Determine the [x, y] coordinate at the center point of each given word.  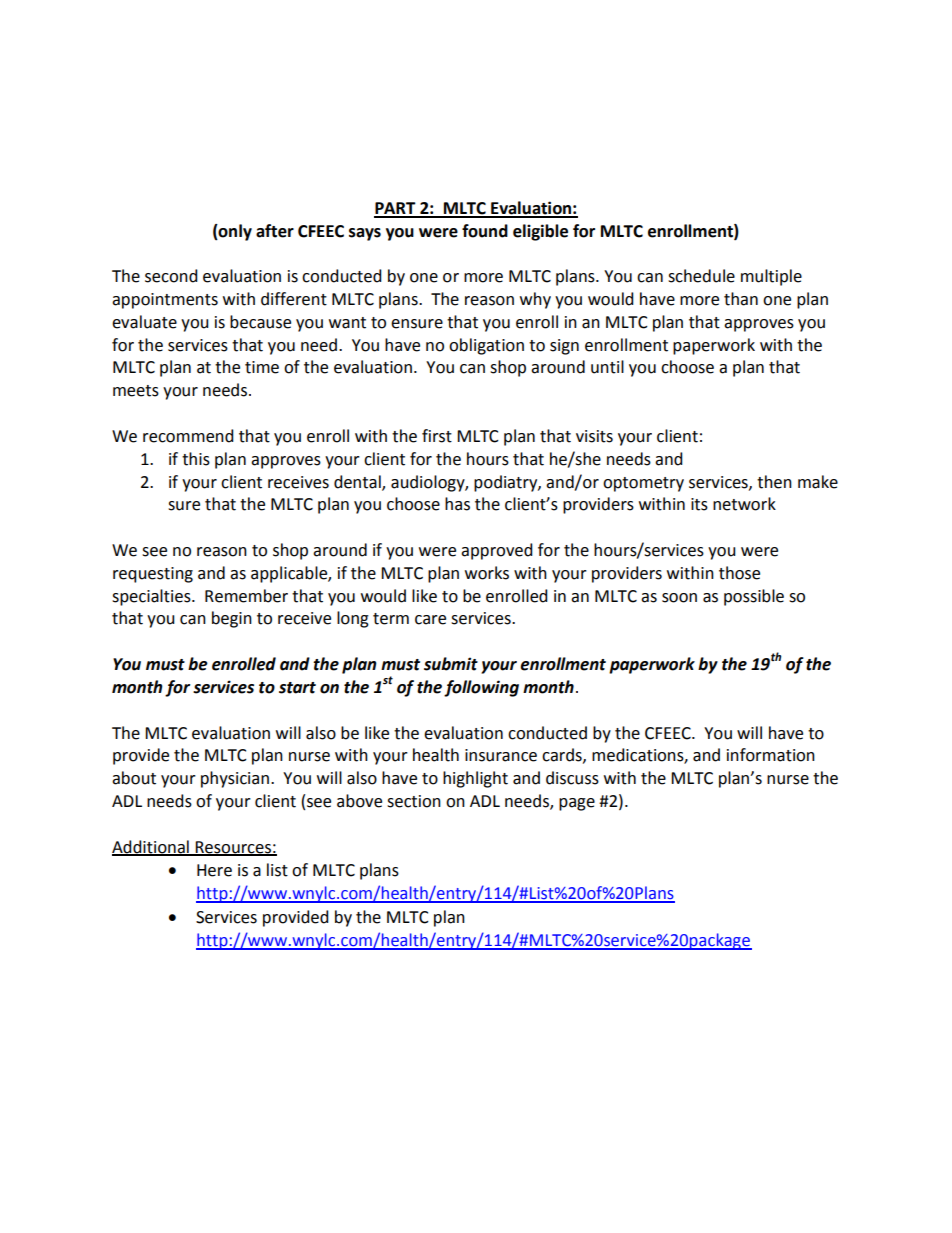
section [414, 801]
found [485, 231]
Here [214, 870]
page [577, 804]
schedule [701, 276]
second [171, 276]
